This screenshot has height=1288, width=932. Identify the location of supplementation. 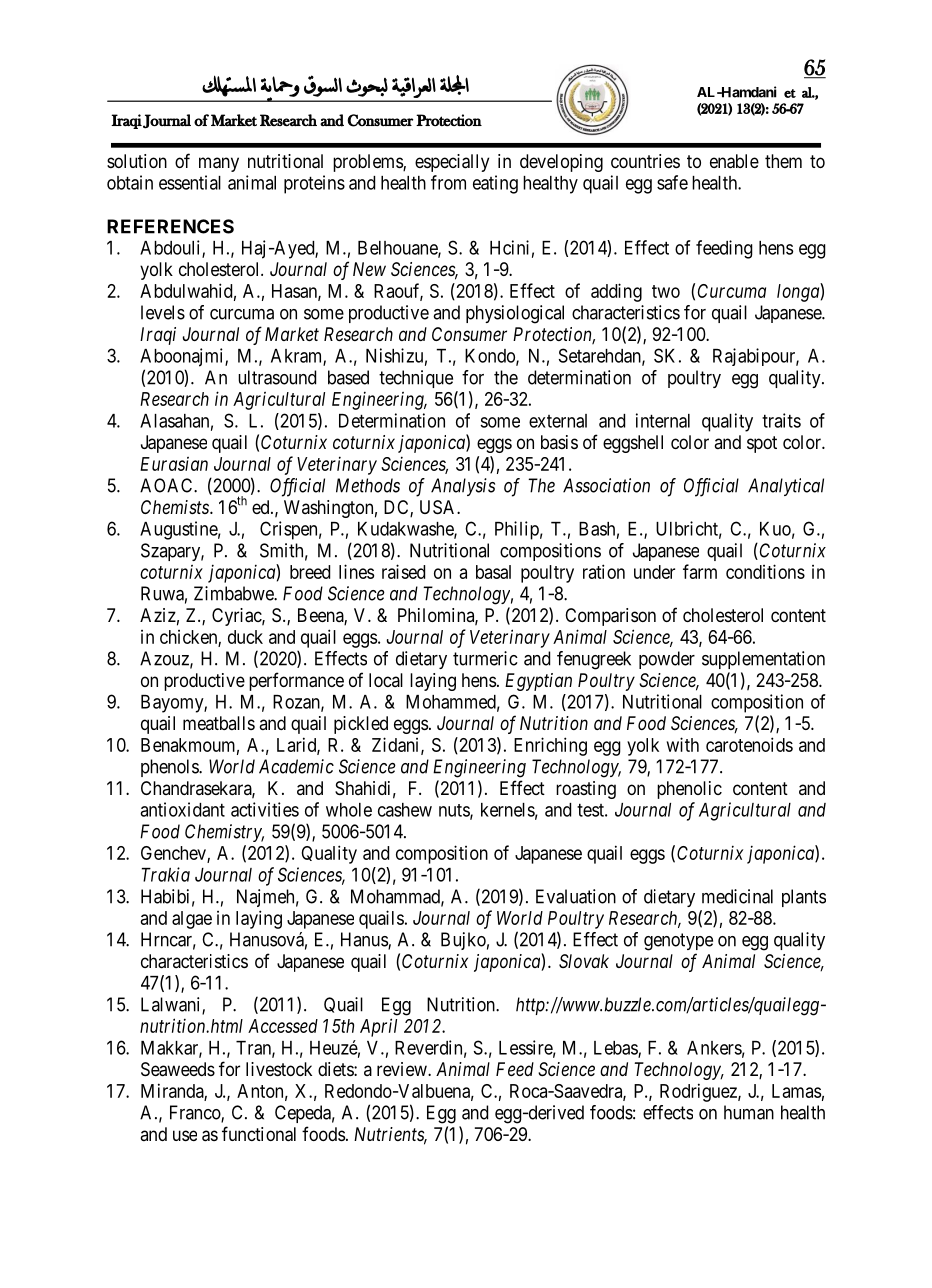
(763, 660).
